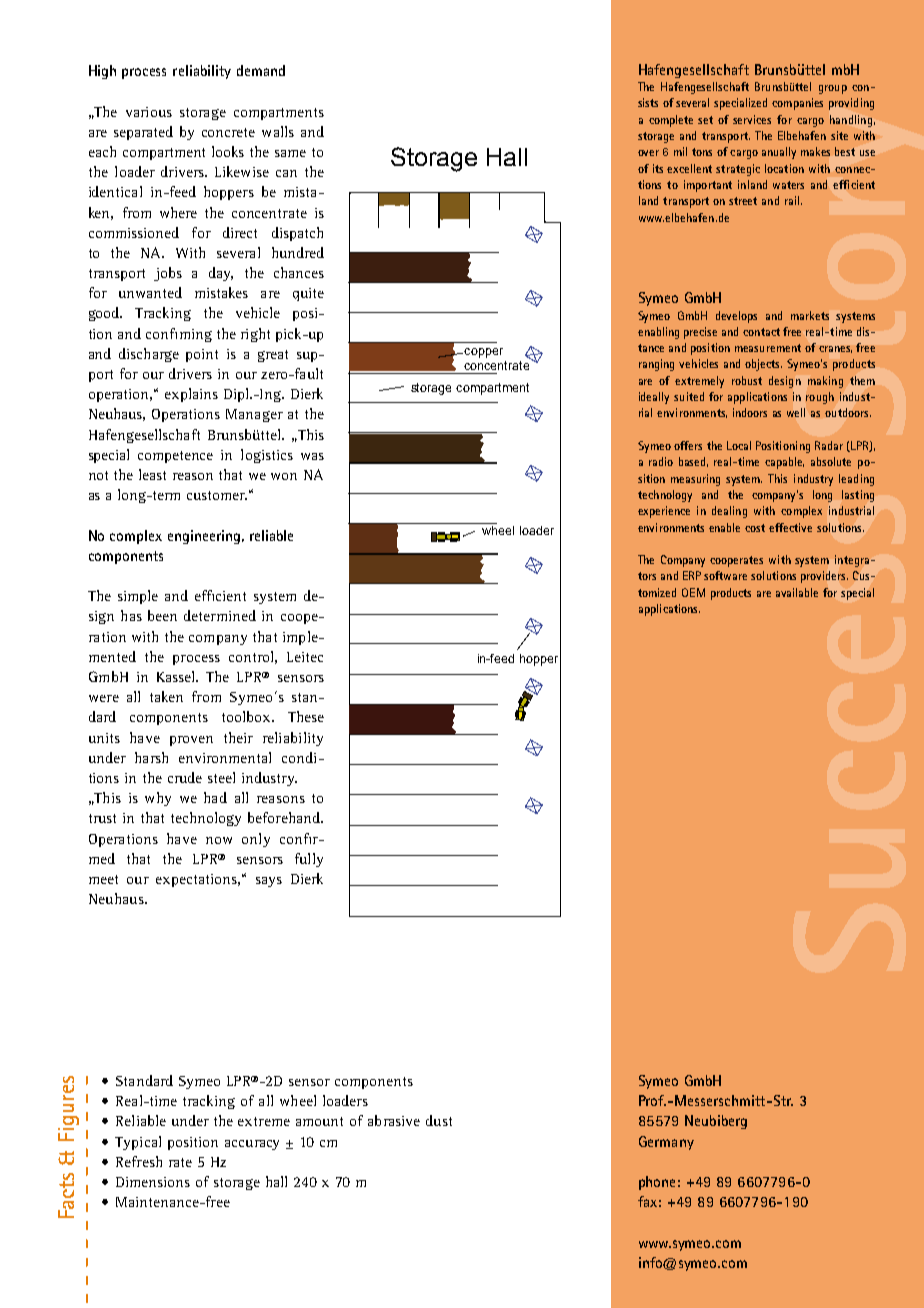 The width and height of the image is (924, 1308). I want to click on These, so click(306, 716).
